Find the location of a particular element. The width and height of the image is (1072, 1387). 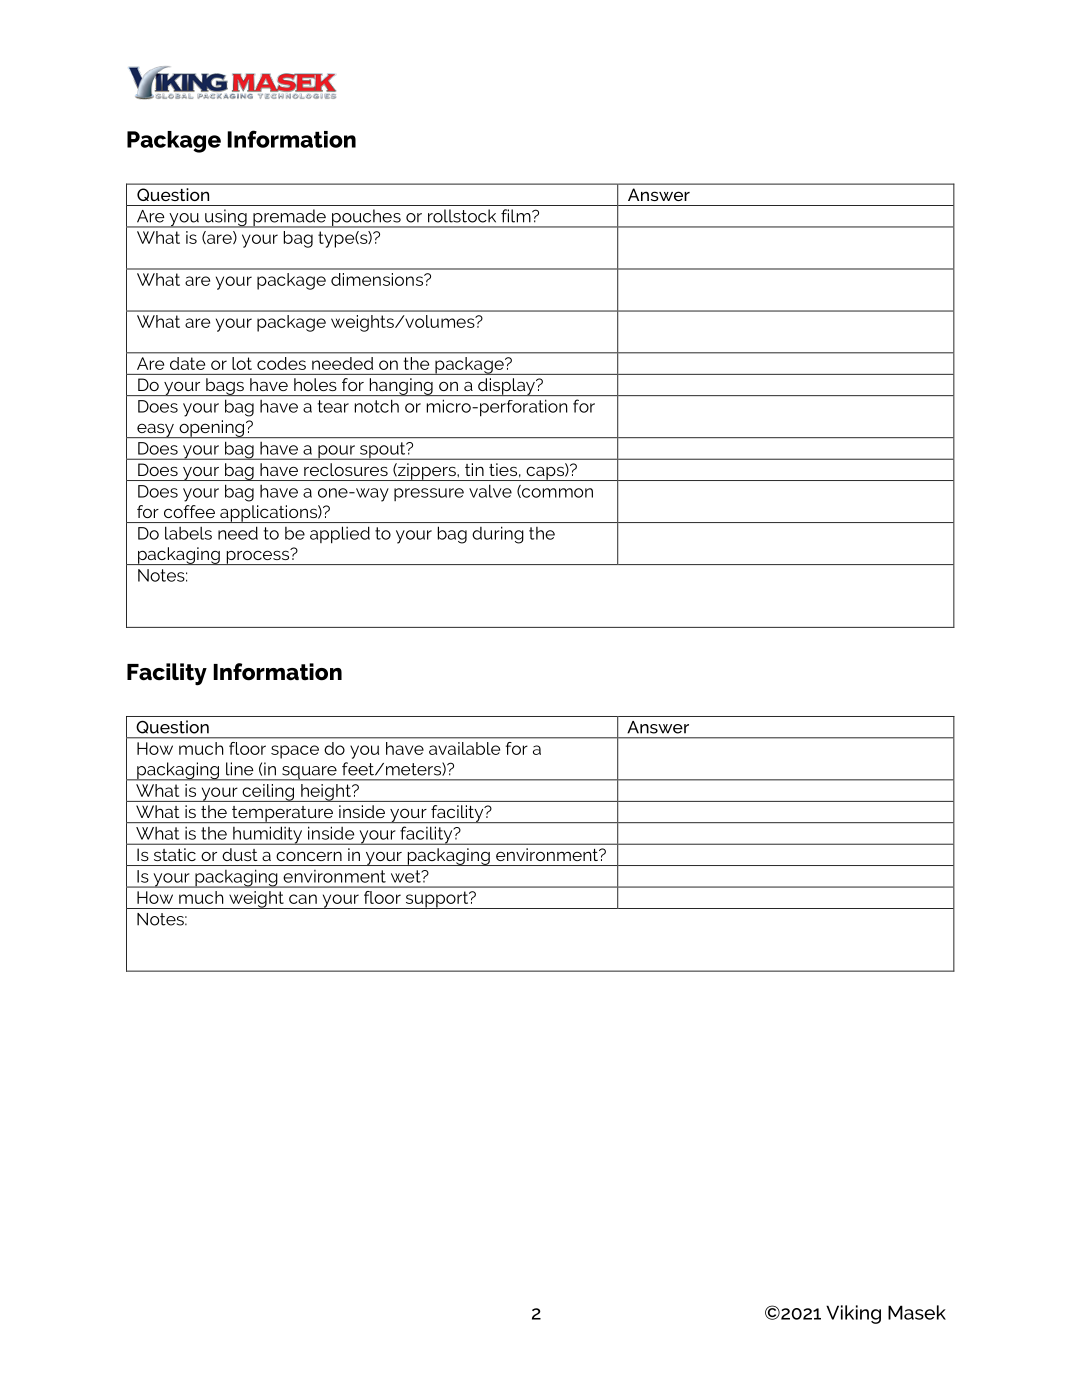

humidity is located at coordinates (268, 836).
